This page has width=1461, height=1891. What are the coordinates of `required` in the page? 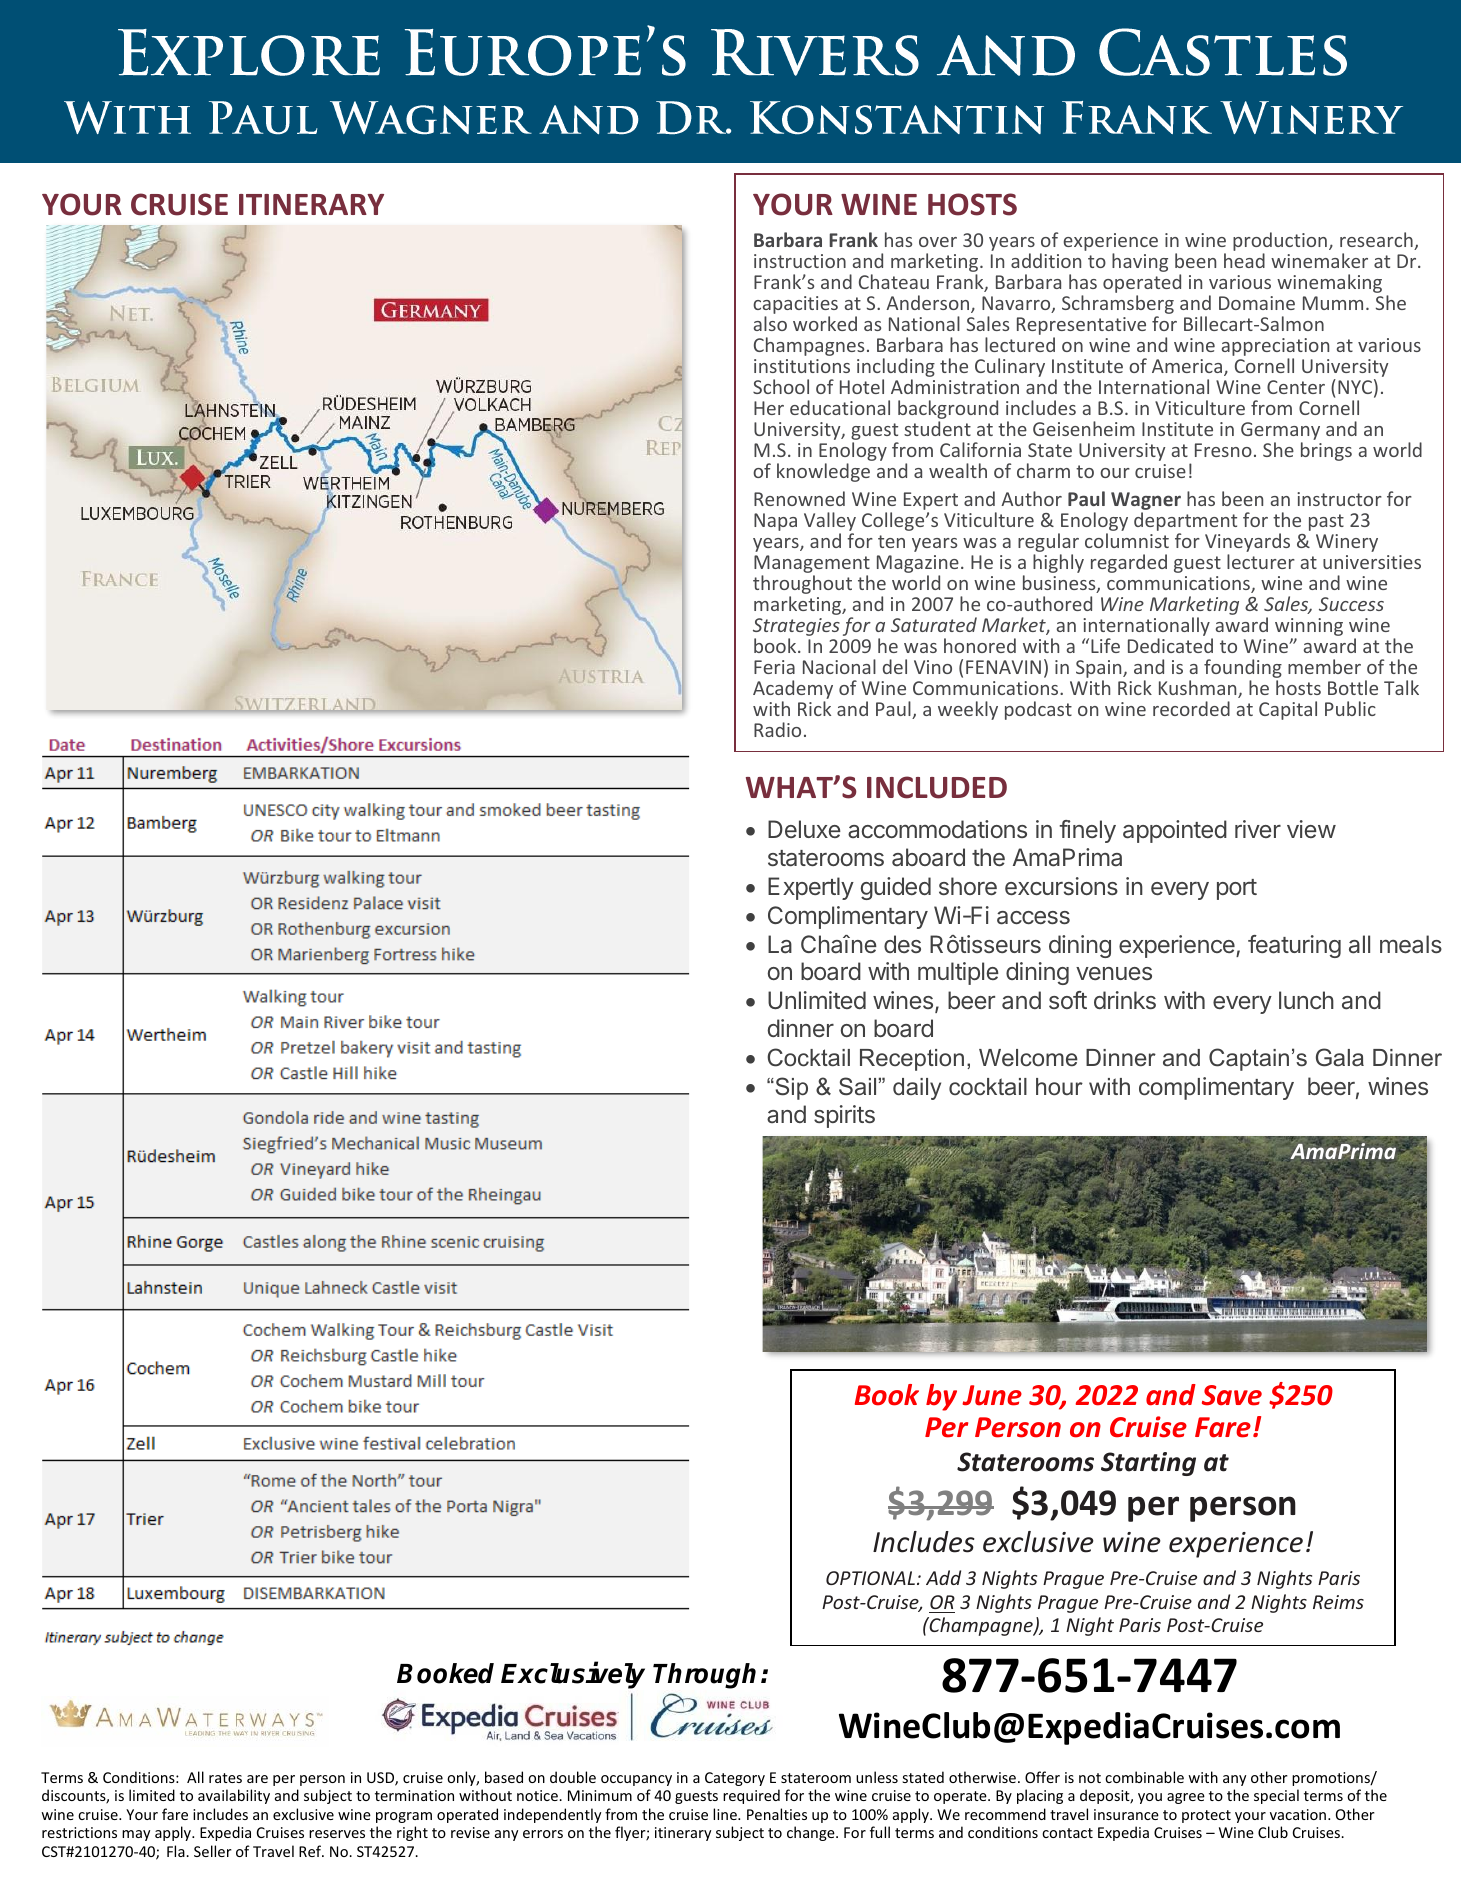 It's located at (751, 1796).
